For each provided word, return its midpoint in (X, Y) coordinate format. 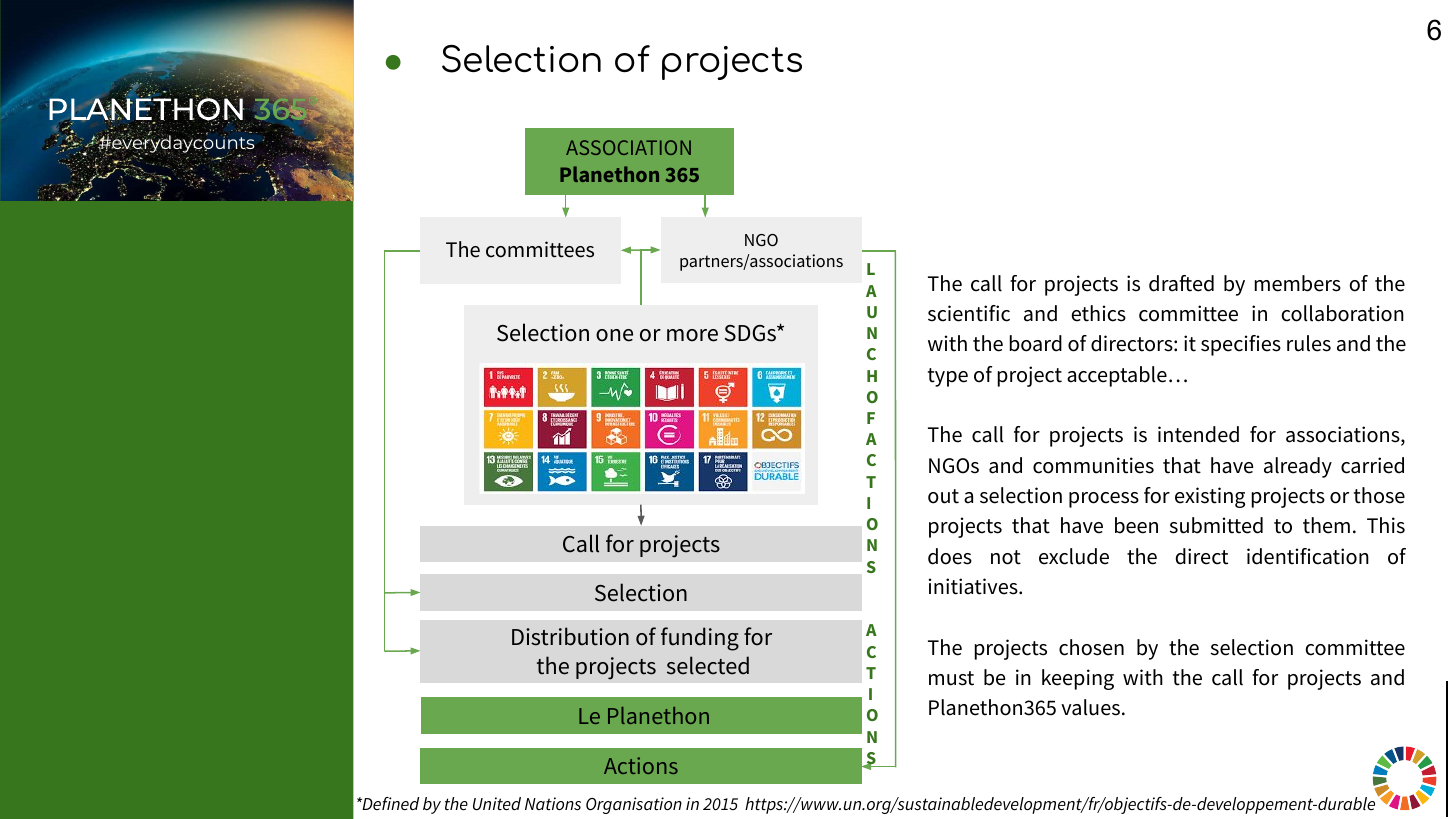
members (1298, 283)
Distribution (570, 636)
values (1090, 707)
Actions (641, 765)
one (614, 335)
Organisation (634, 805)
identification (1308, 556)
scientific (969, 313)
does (950, 556)
